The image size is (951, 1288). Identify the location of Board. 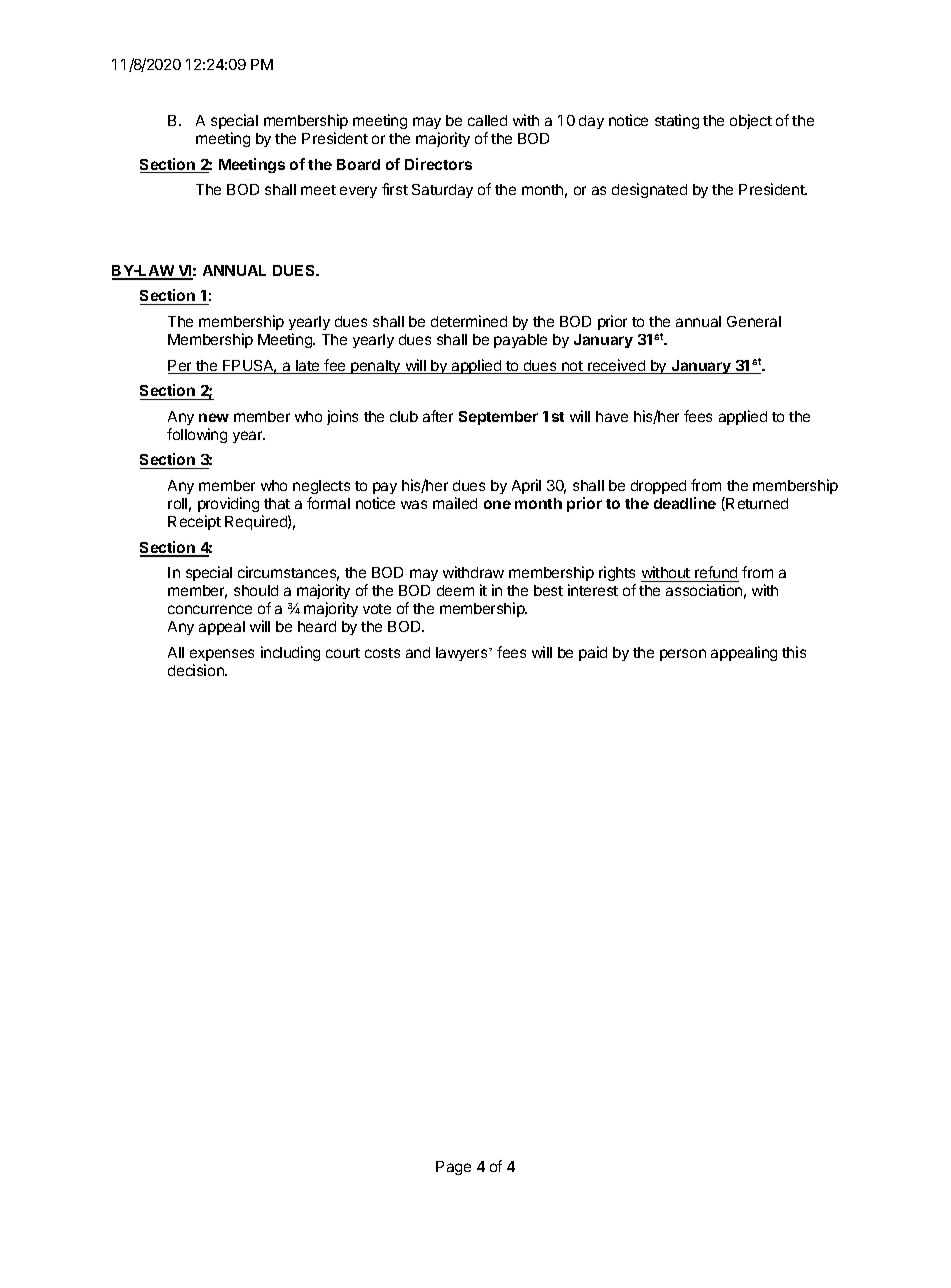
(358, 164).
